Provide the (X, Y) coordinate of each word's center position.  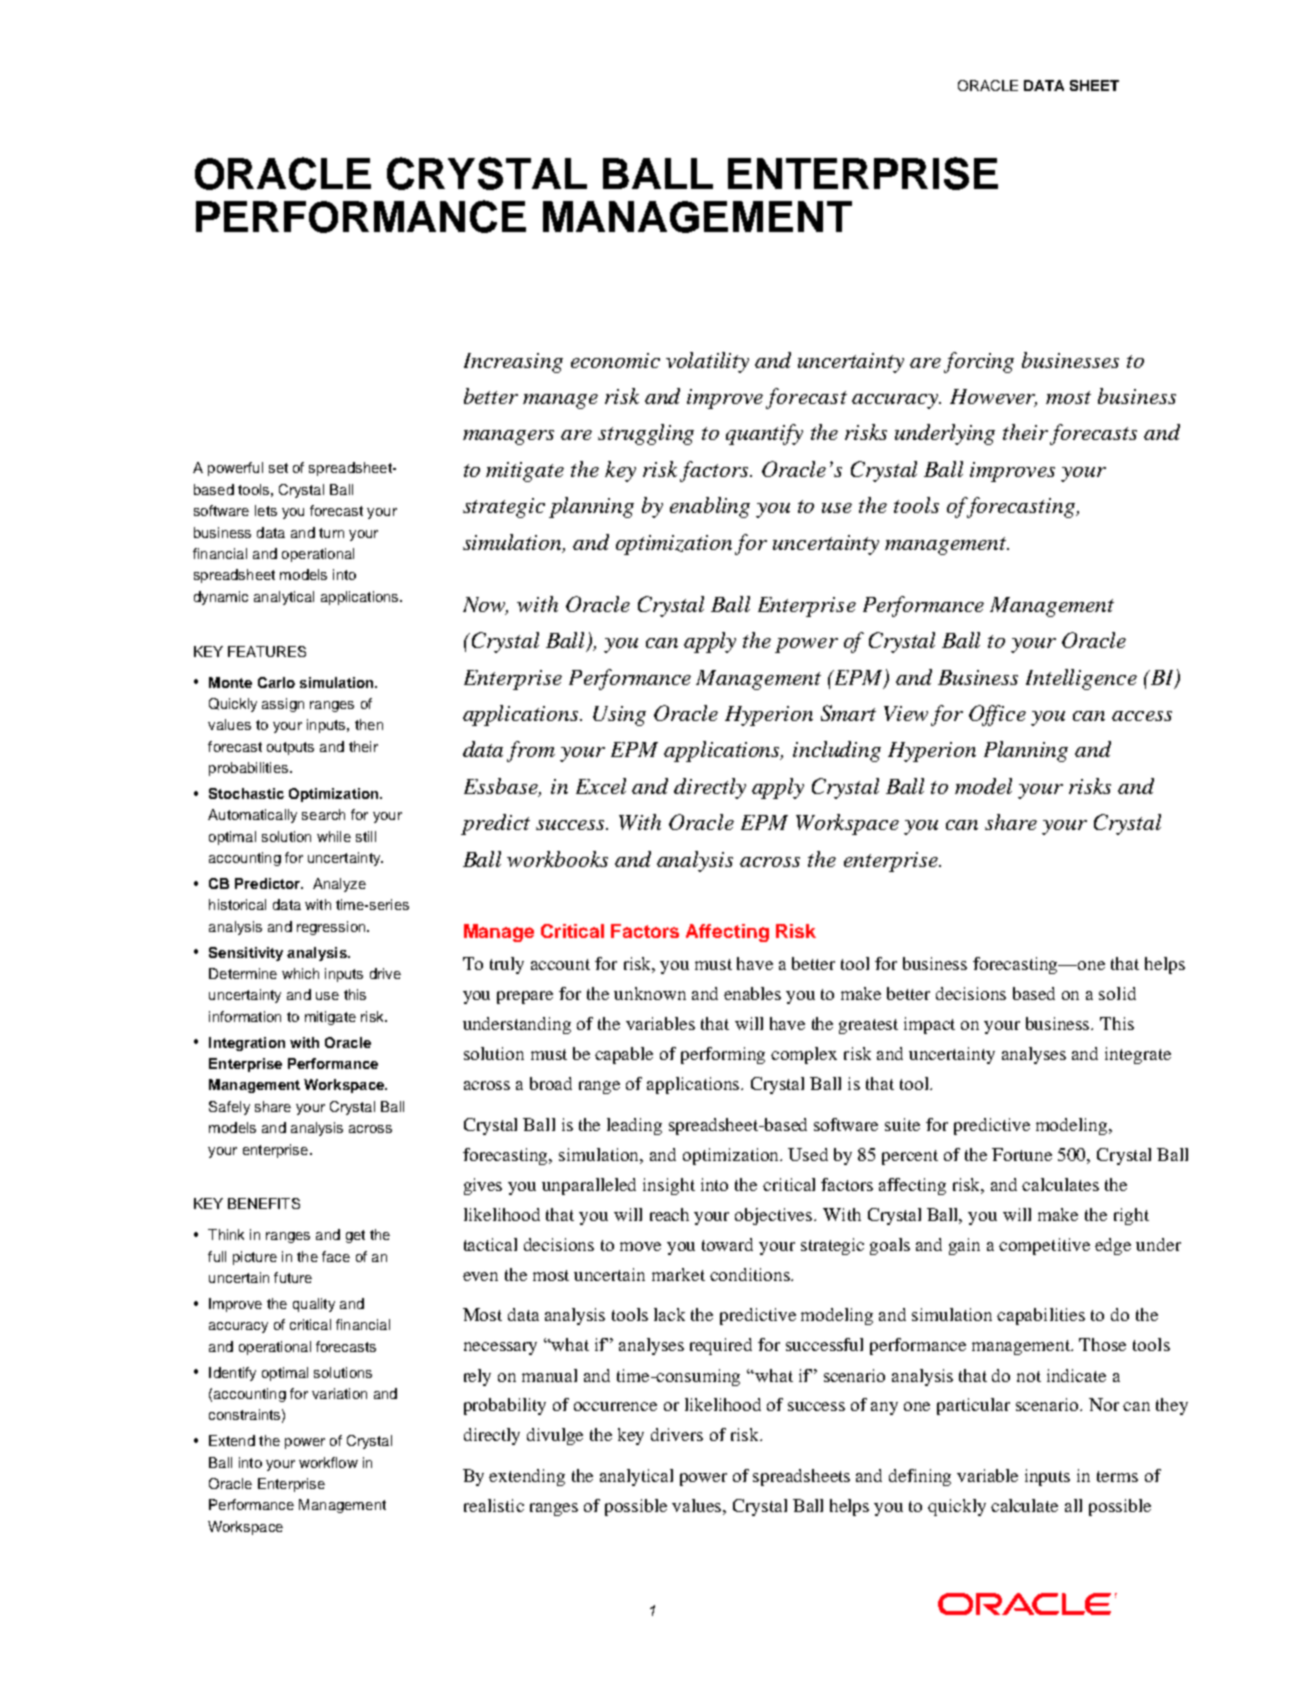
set (278, 468)
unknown (650, 993)
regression (332, 928)
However (993, 398)
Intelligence (1081, 679)
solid (1117, 993)
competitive (1044, 1246)
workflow (328, 1462)
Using (619, 716)
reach (669, 1214)
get (355, 1236)
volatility (707, 362)
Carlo (276, 682)
